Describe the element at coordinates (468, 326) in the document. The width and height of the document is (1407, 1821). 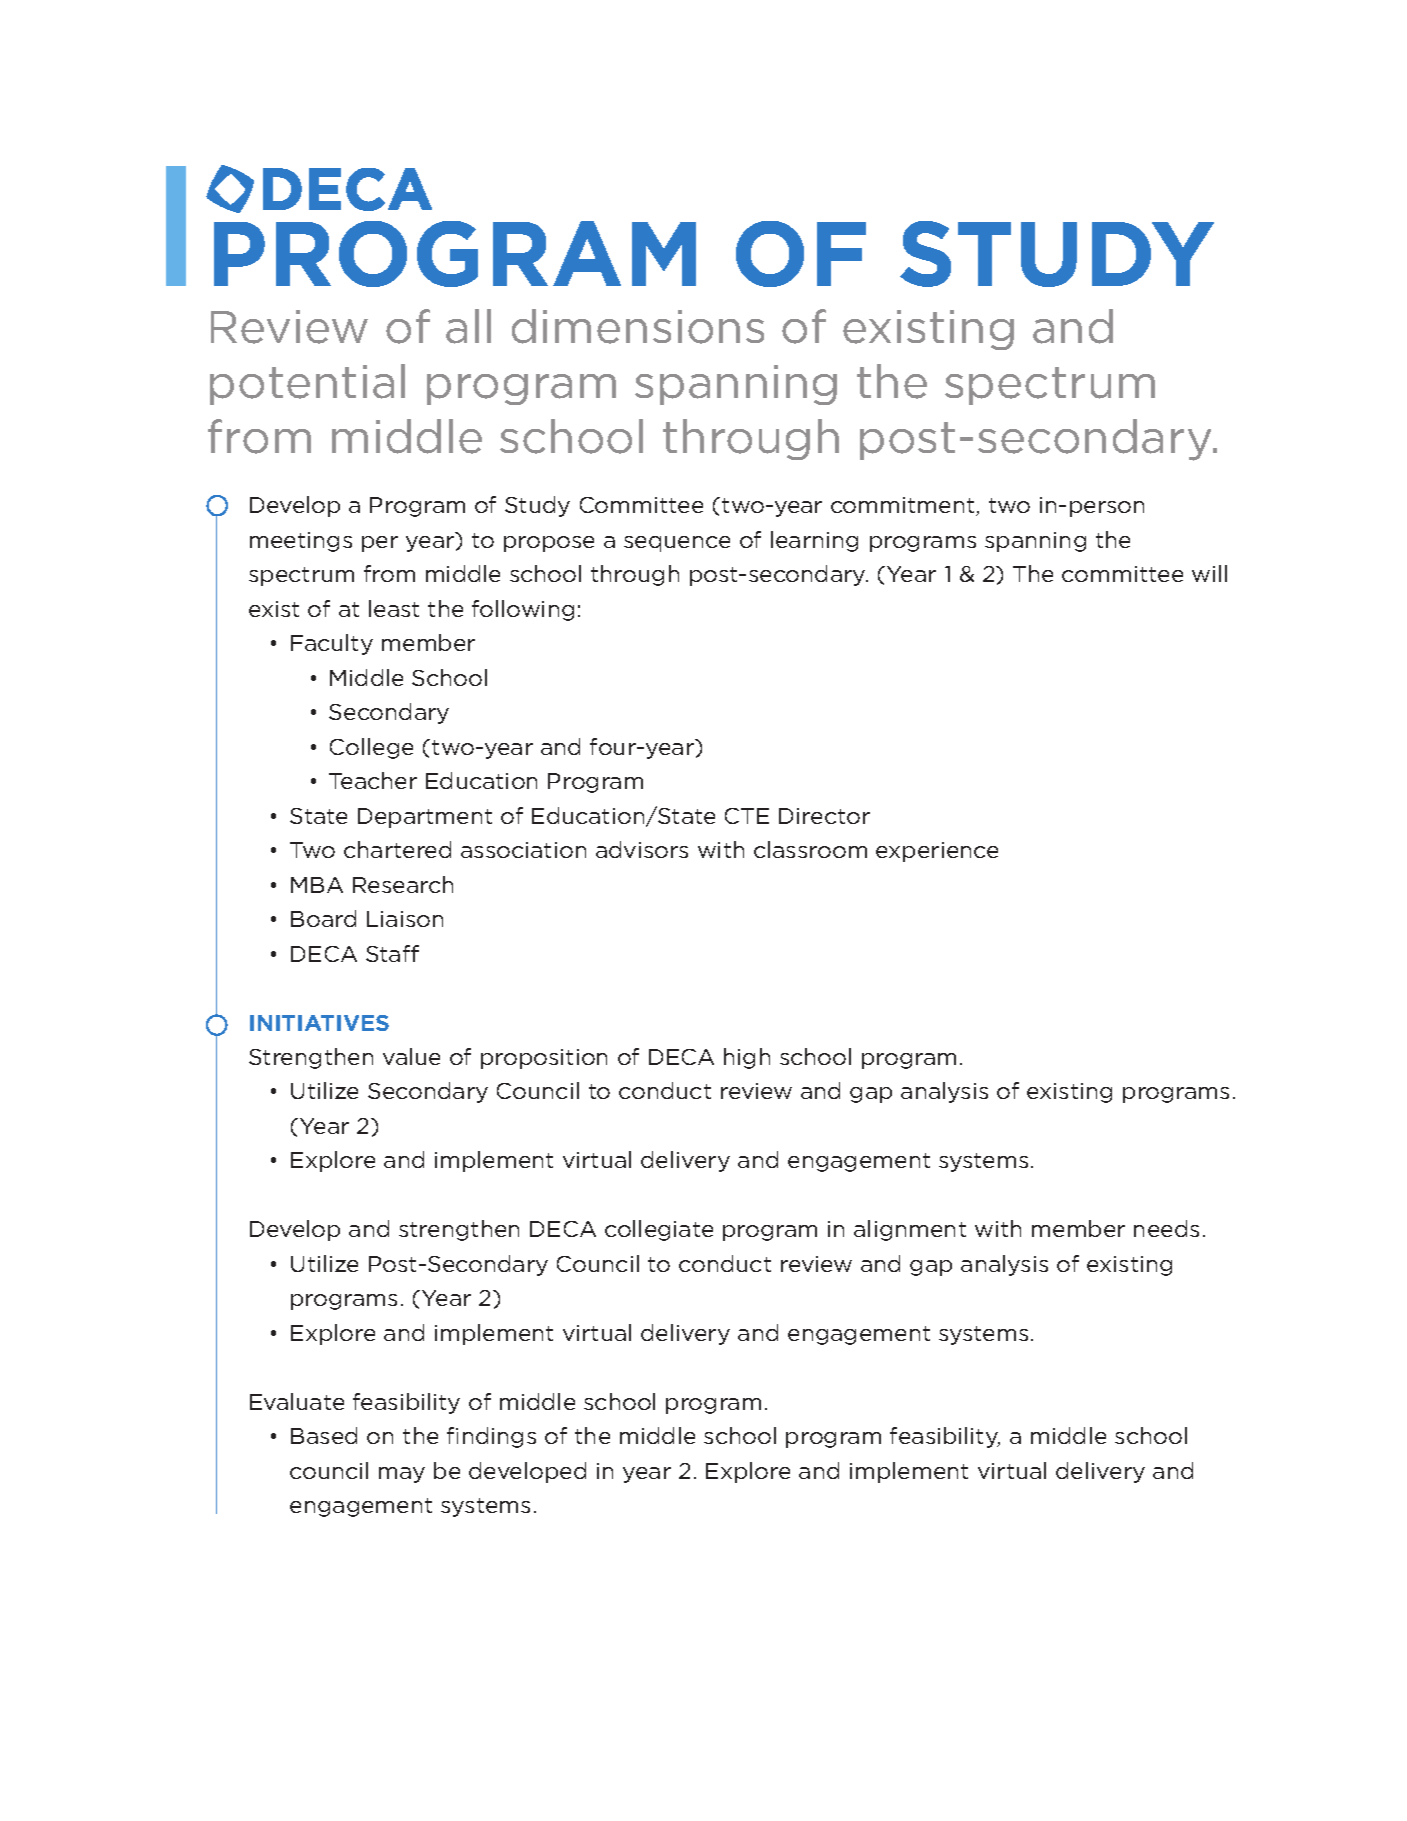
I see `all` at that location.
